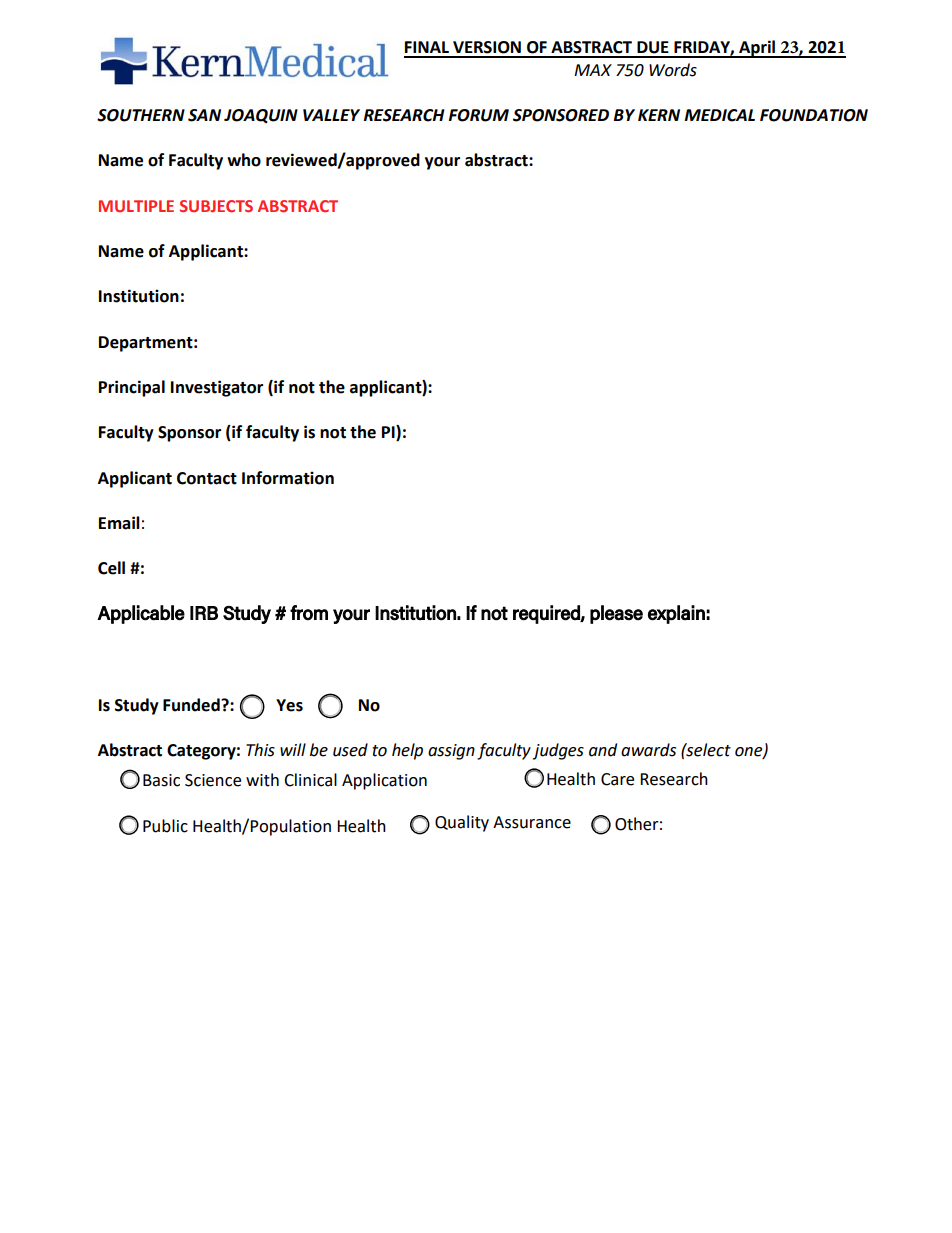 This screenshot has height=1233, width=952. I want to click on SAN, so click(204, 115).
